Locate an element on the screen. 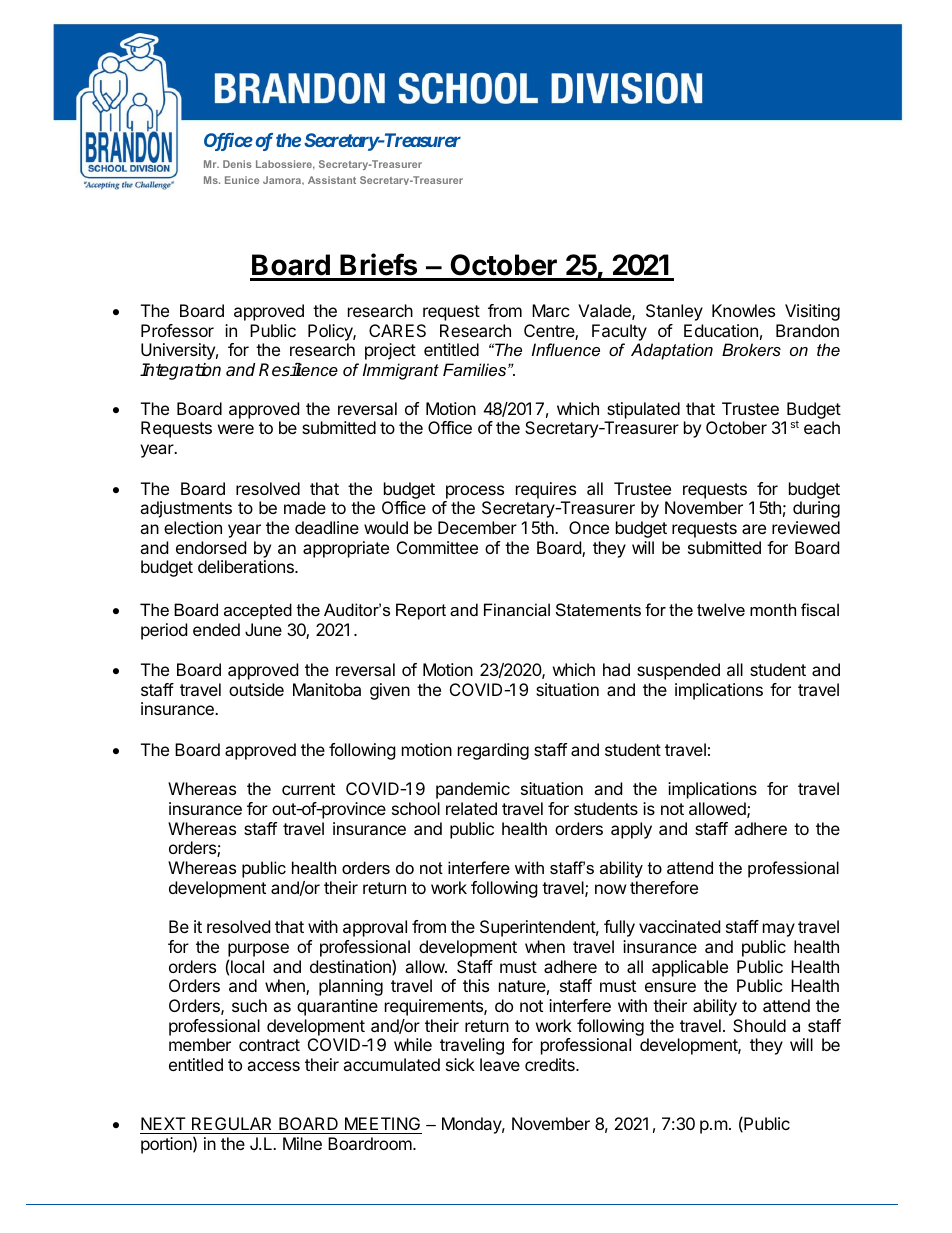 This screenshot has width=952, height=1233. Assistant is located at coordinates (332, 180).
